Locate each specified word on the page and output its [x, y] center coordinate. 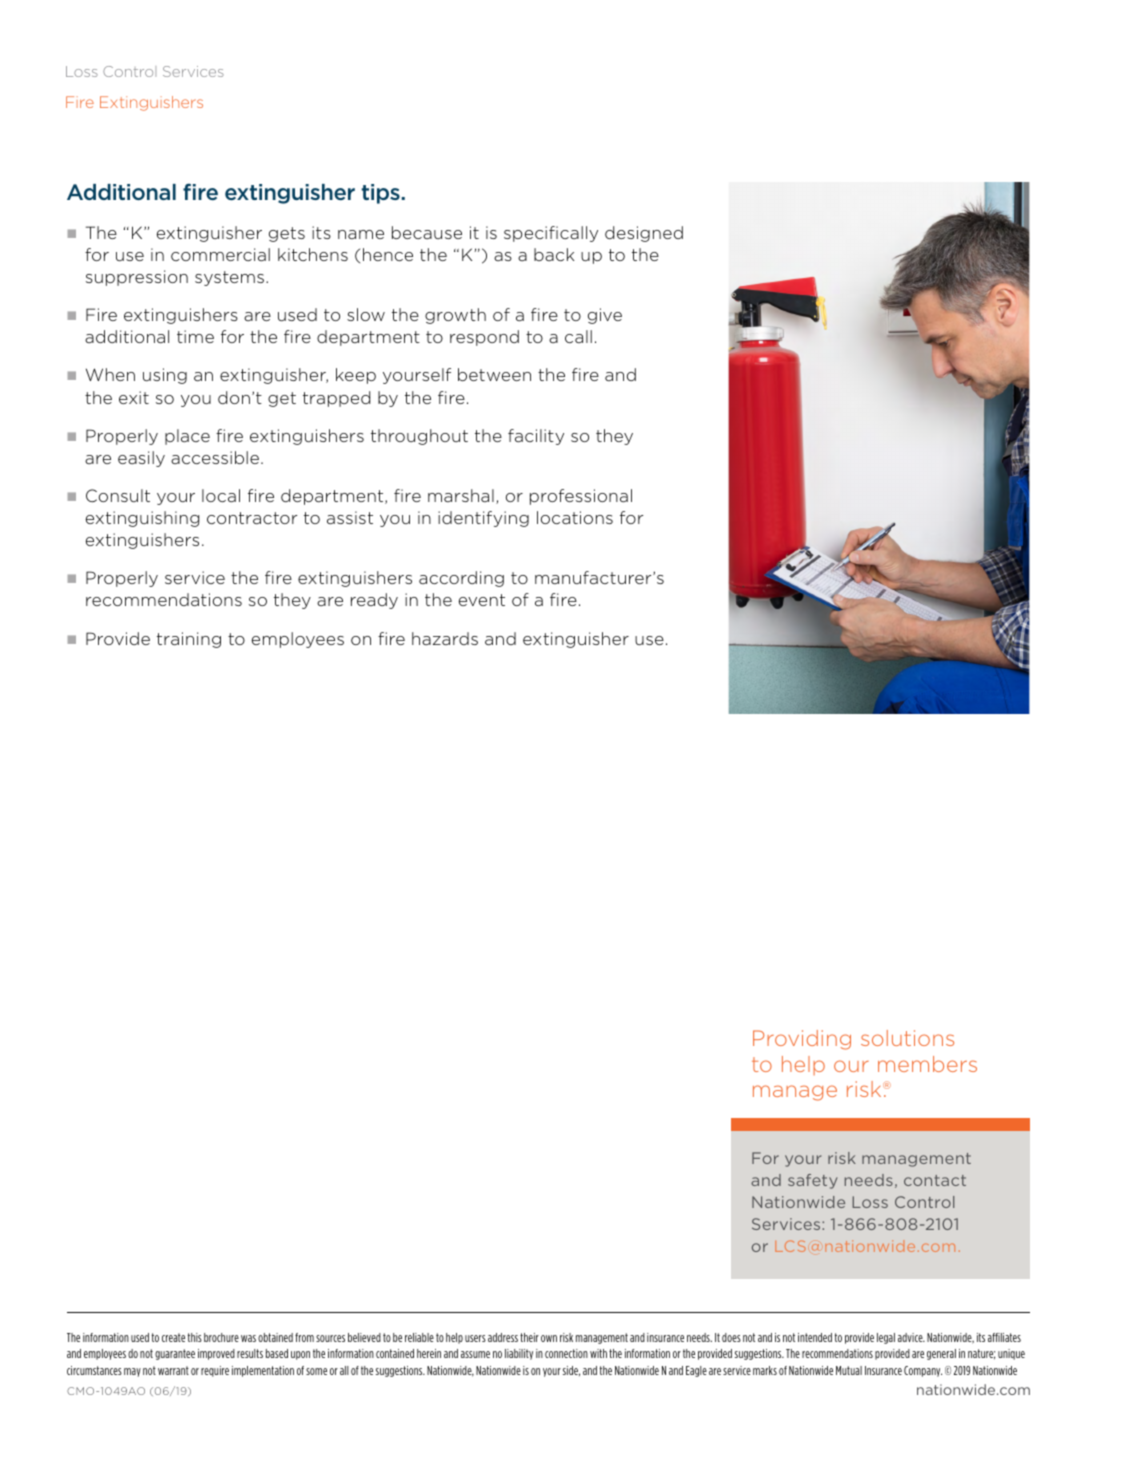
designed [644, 234]
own [549, 1338]
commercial [220, 254]
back [554, 254]
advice [911, 1337]
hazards [445, 638]
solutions [907, 1038]
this [195, 1337]
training [189, 640]
